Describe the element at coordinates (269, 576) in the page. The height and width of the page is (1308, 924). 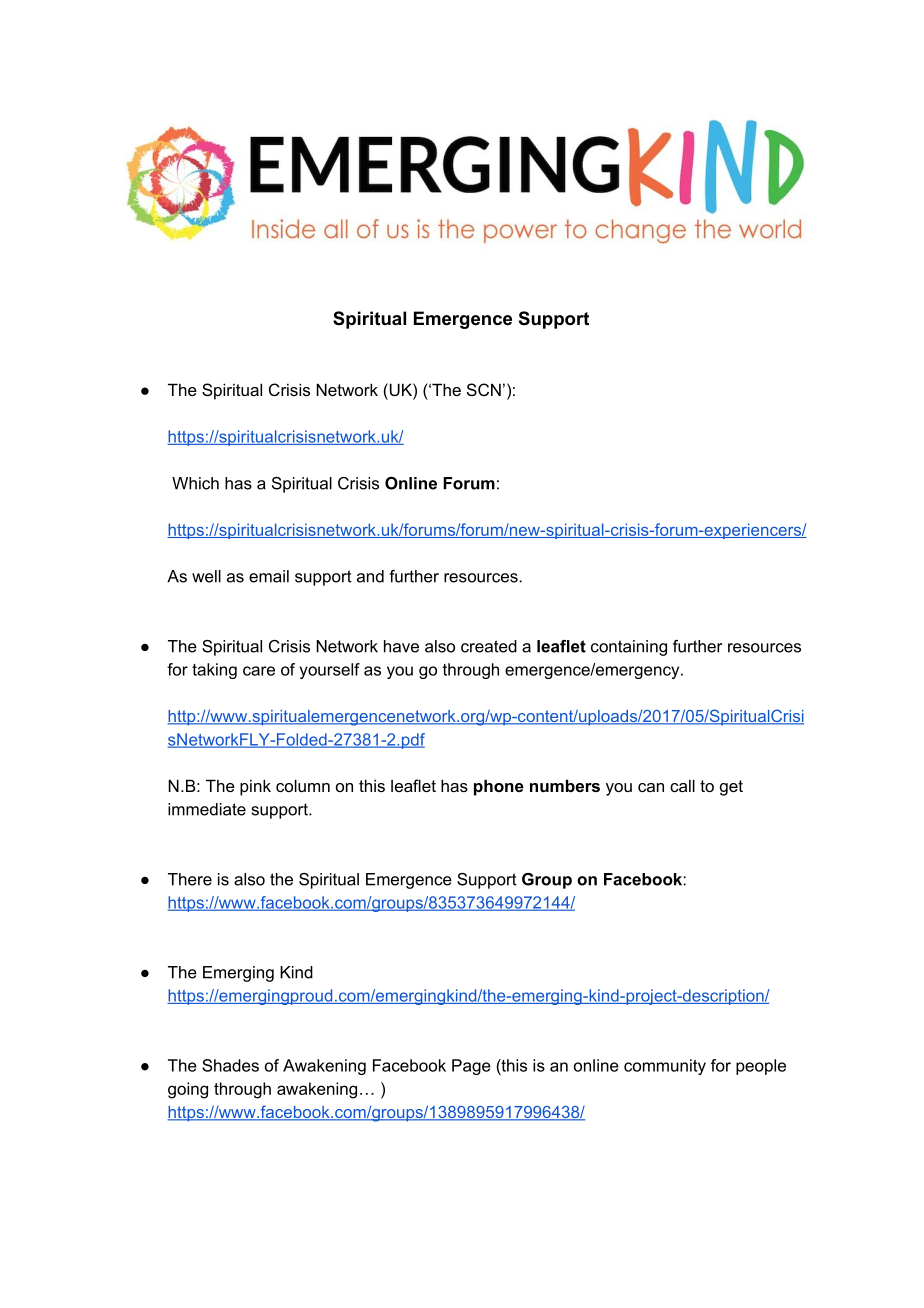
I see `email` at that location.
